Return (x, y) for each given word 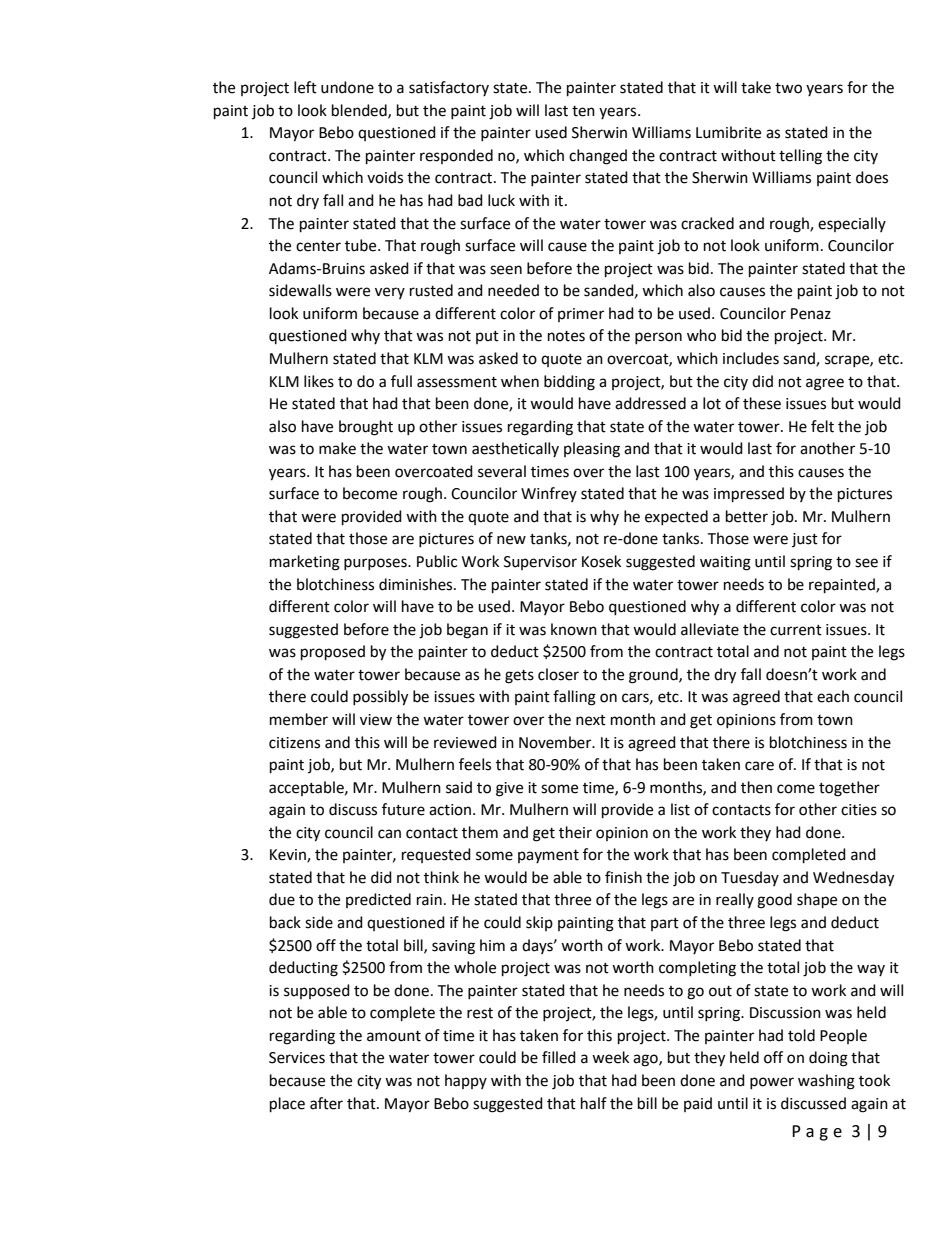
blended (360, 111)
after (326, 1103)
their (575, 832)
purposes (376, 564)
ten (583, 111)
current (796, 630)
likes (319, 381)
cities (859, 810)
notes (566, 336)
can (389, 834)
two (788, 88)
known (574, 629)
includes (751, 358)
